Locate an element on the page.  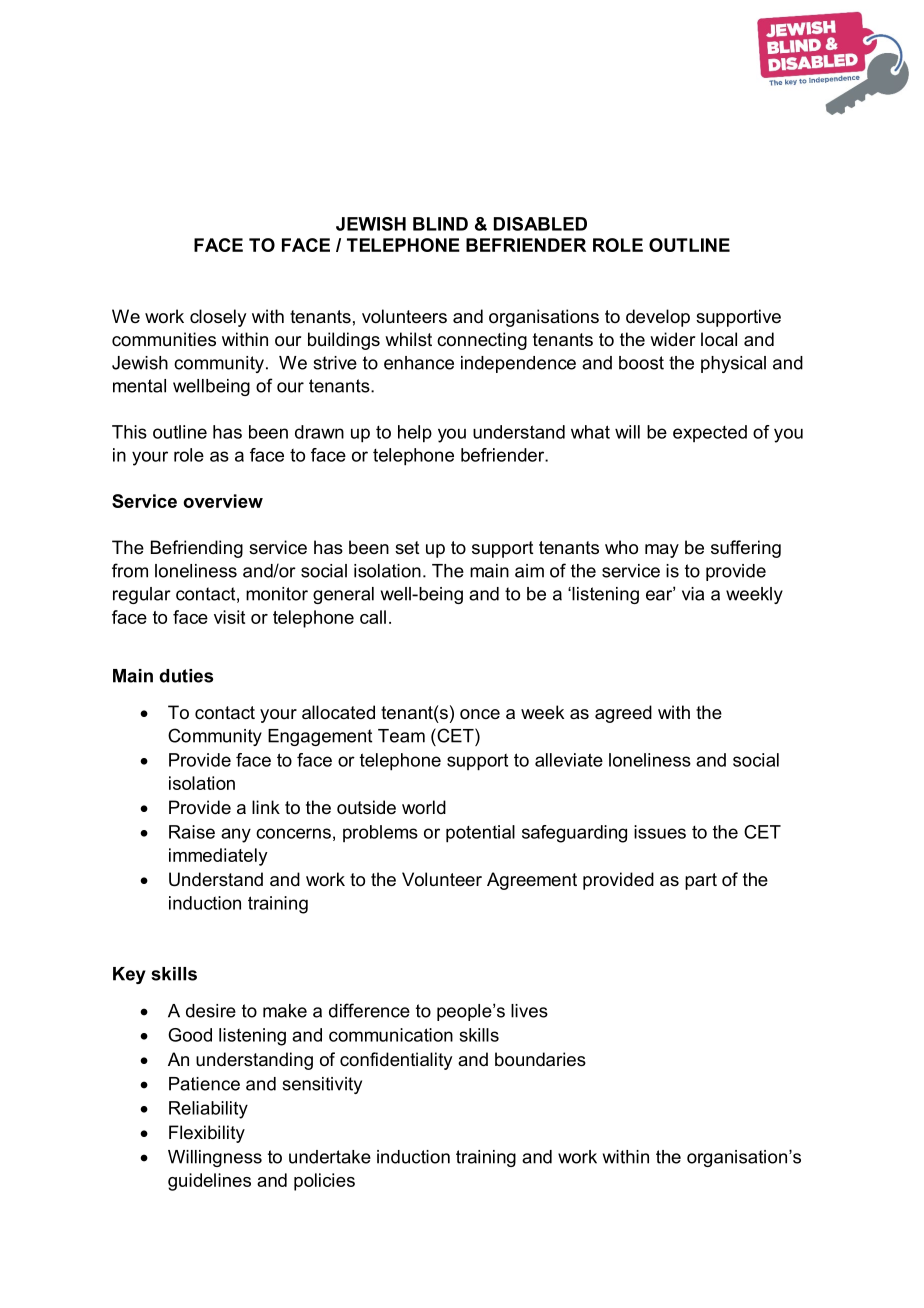
develop is located at coordinates (658, 318).
